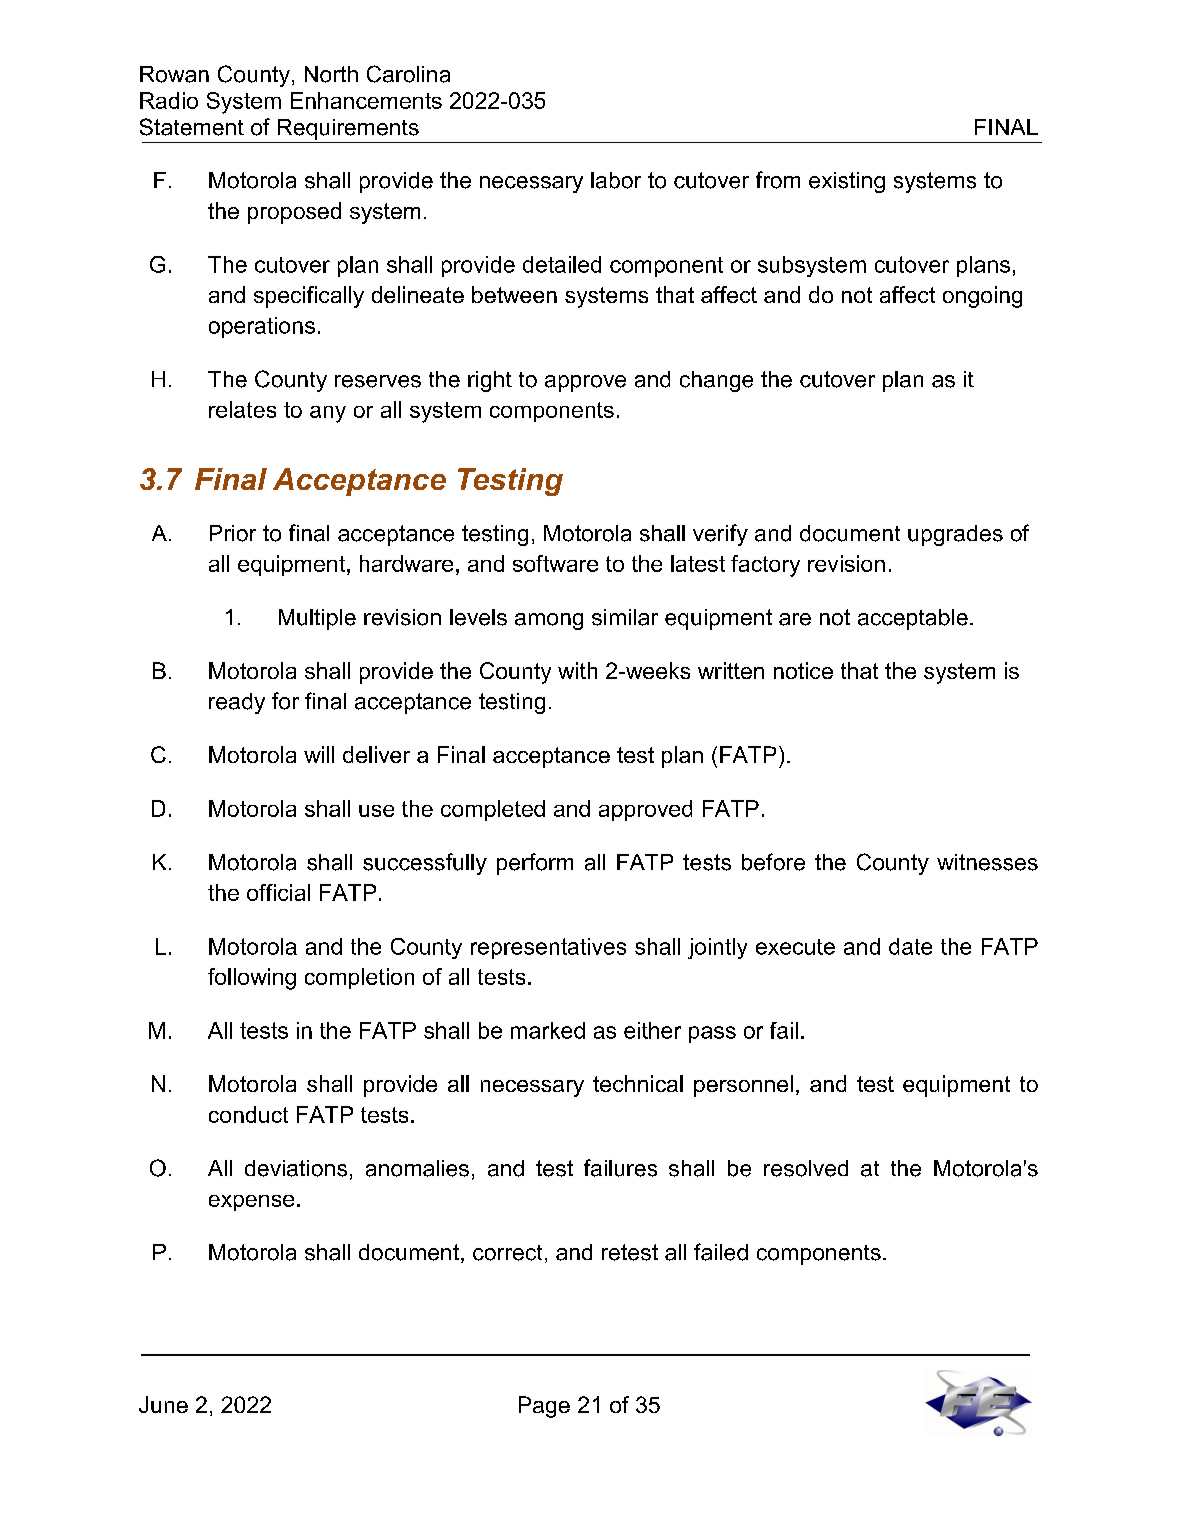  I want to click on labor, so click(616, 180).
